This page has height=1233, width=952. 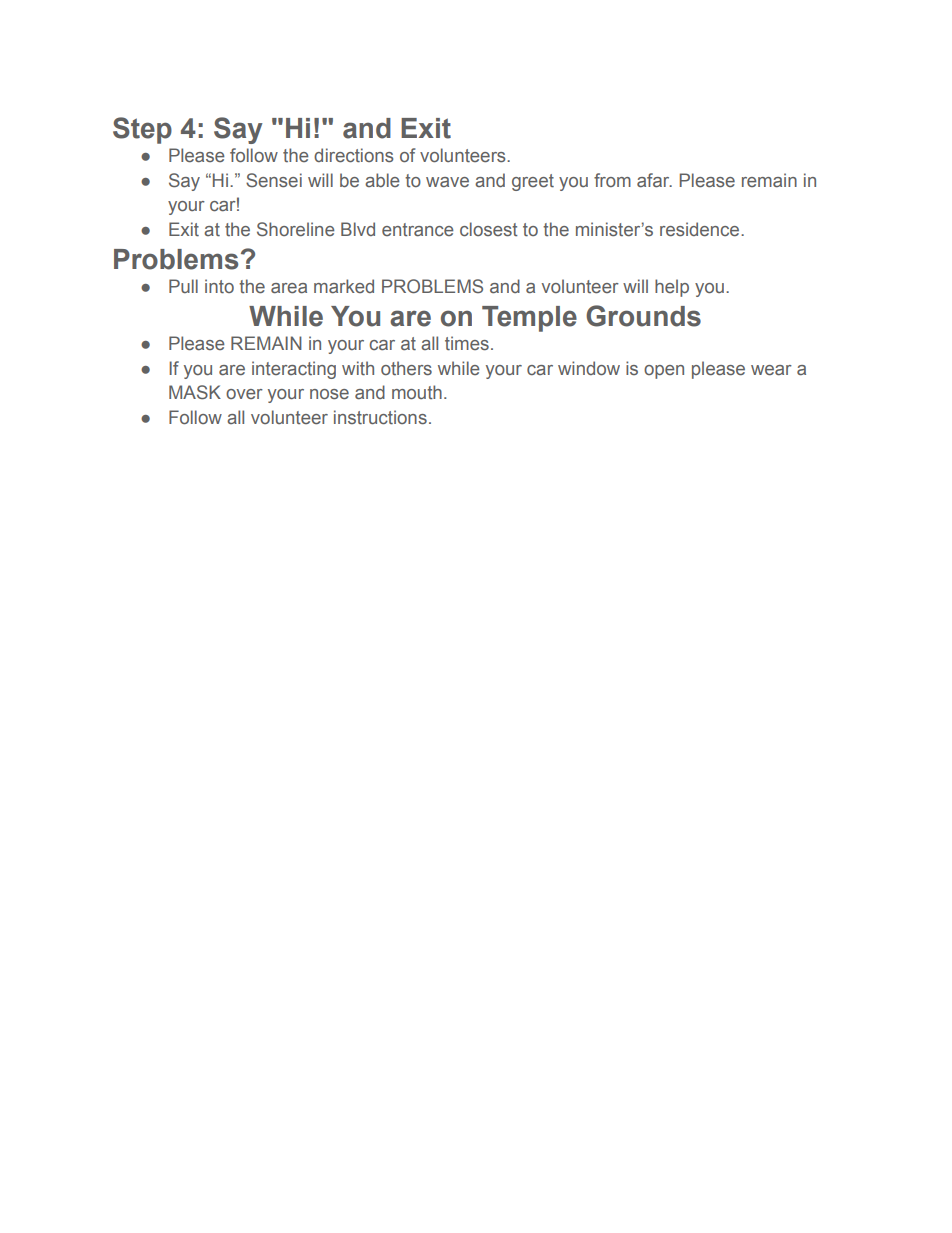 What do you see at coordinates (672, 288) in the page?
I see `help` at bounding box center [672, 288].
